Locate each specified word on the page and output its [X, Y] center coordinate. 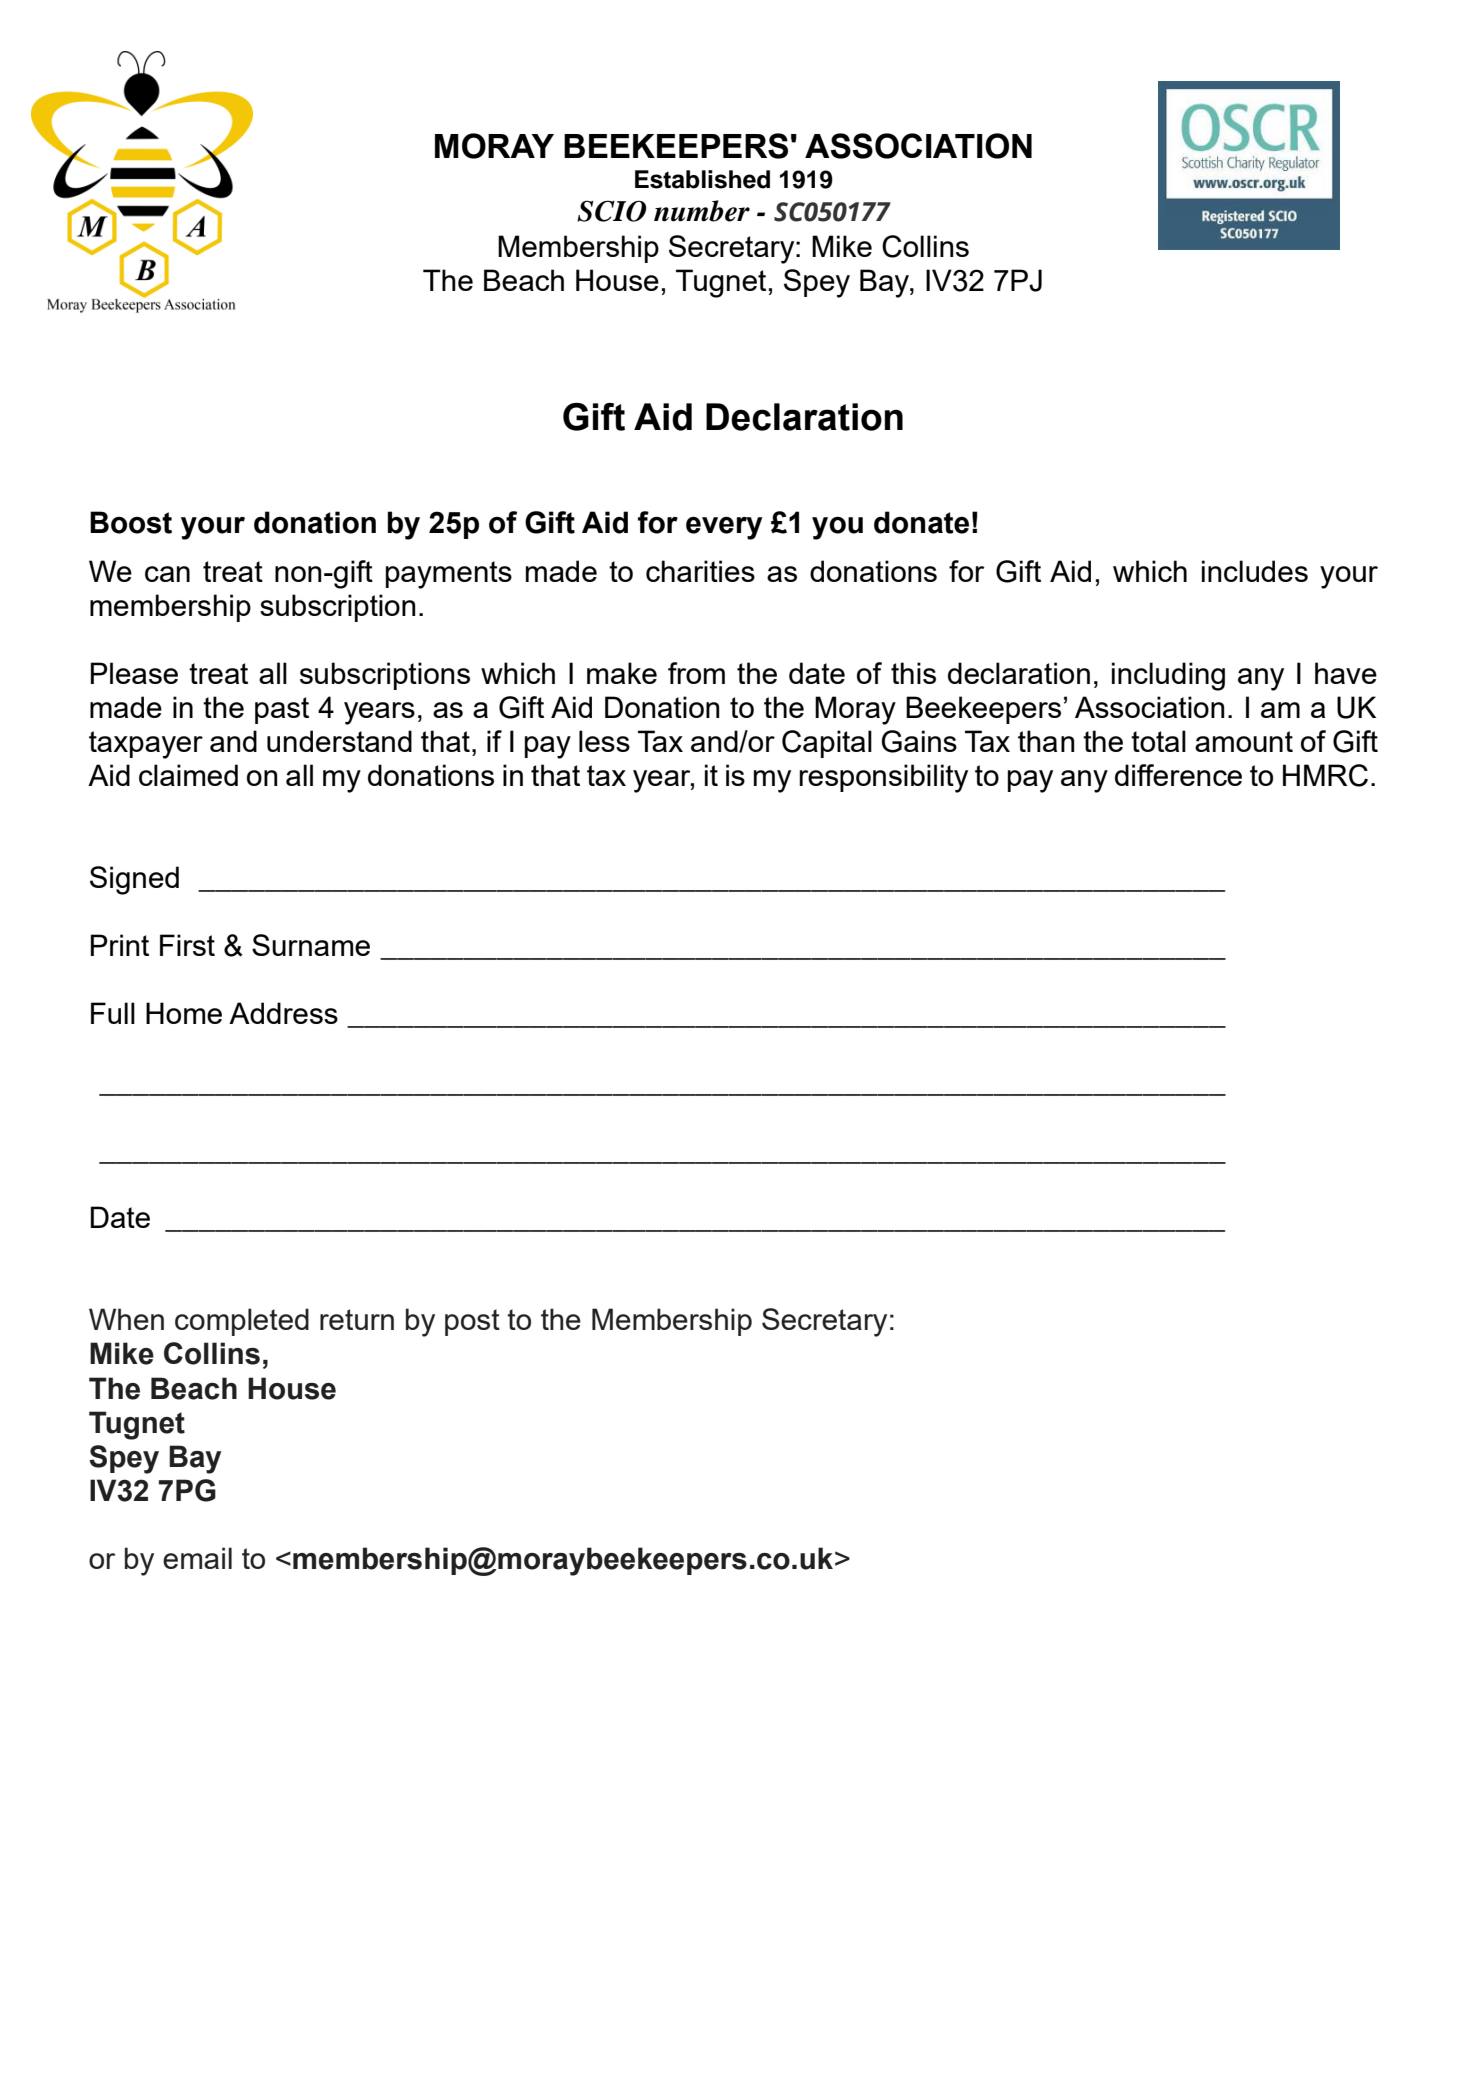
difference [1178, 775]
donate [921, 522]
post [472, 1322]
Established [702, 179]
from [696, 673]
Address [283, 1013]
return [357, 1319]
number [702, 211]
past [282, 710]
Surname [311, 945]
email [197, 1558]
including [1168, 676]
